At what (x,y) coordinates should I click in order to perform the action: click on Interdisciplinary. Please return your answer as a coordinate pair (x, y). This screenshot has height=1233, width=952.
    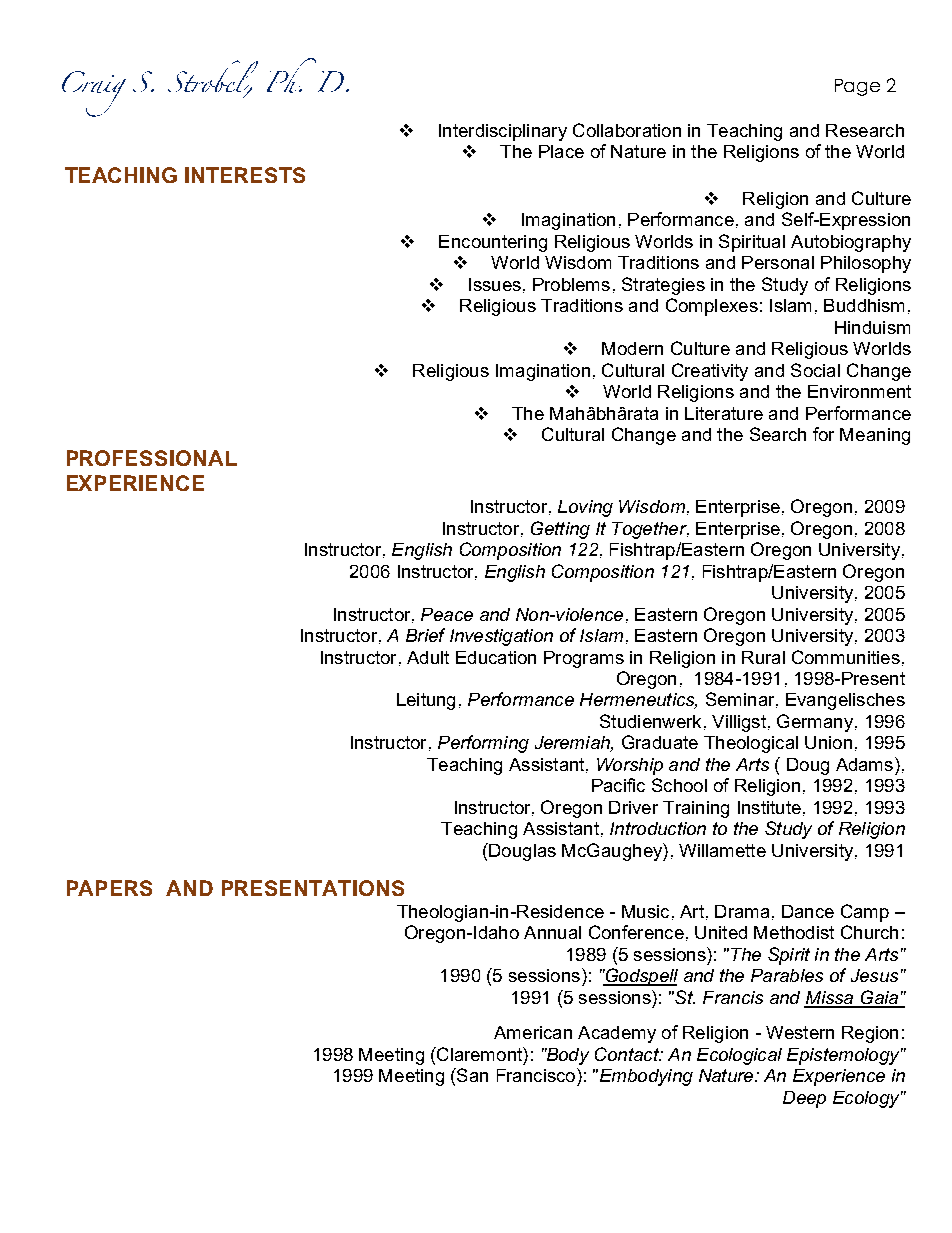
    Looking at the image, I should click on (503, 132).
